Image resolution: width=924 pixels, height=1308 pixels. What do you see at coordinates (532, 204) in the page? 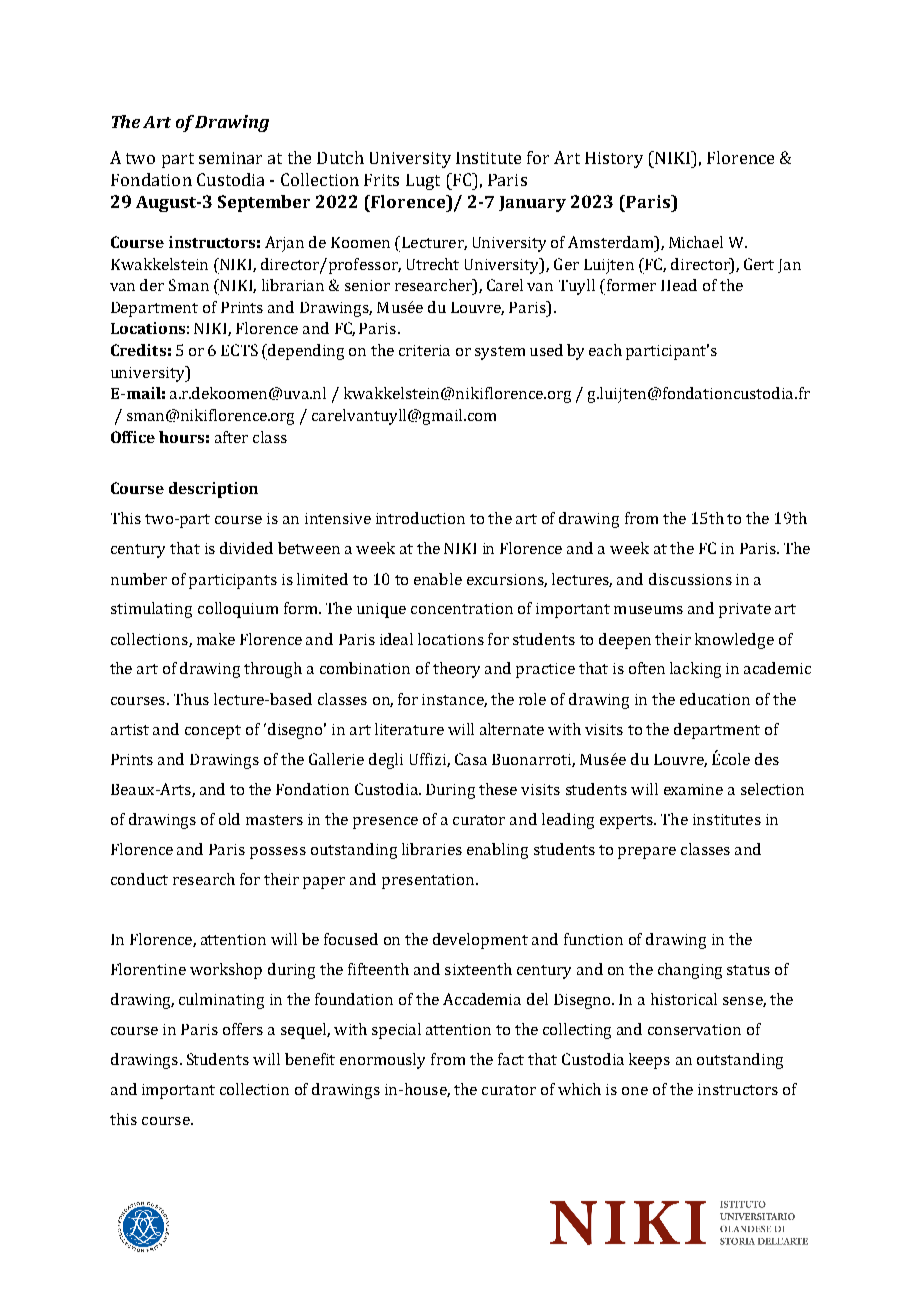
I see `January` at bounding box center [532, 204].
